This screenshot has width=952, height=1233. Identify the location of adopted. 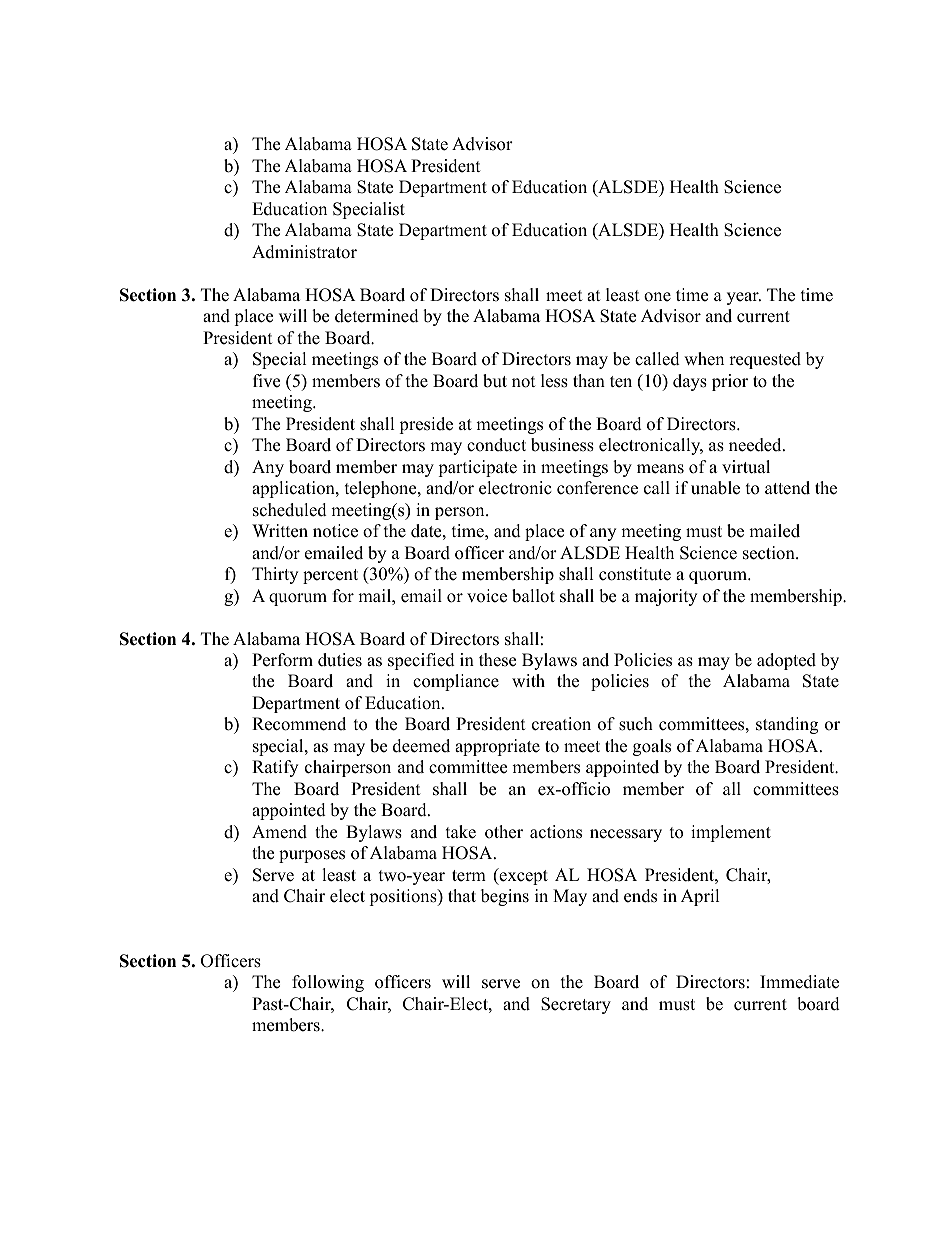
(786, 661).
